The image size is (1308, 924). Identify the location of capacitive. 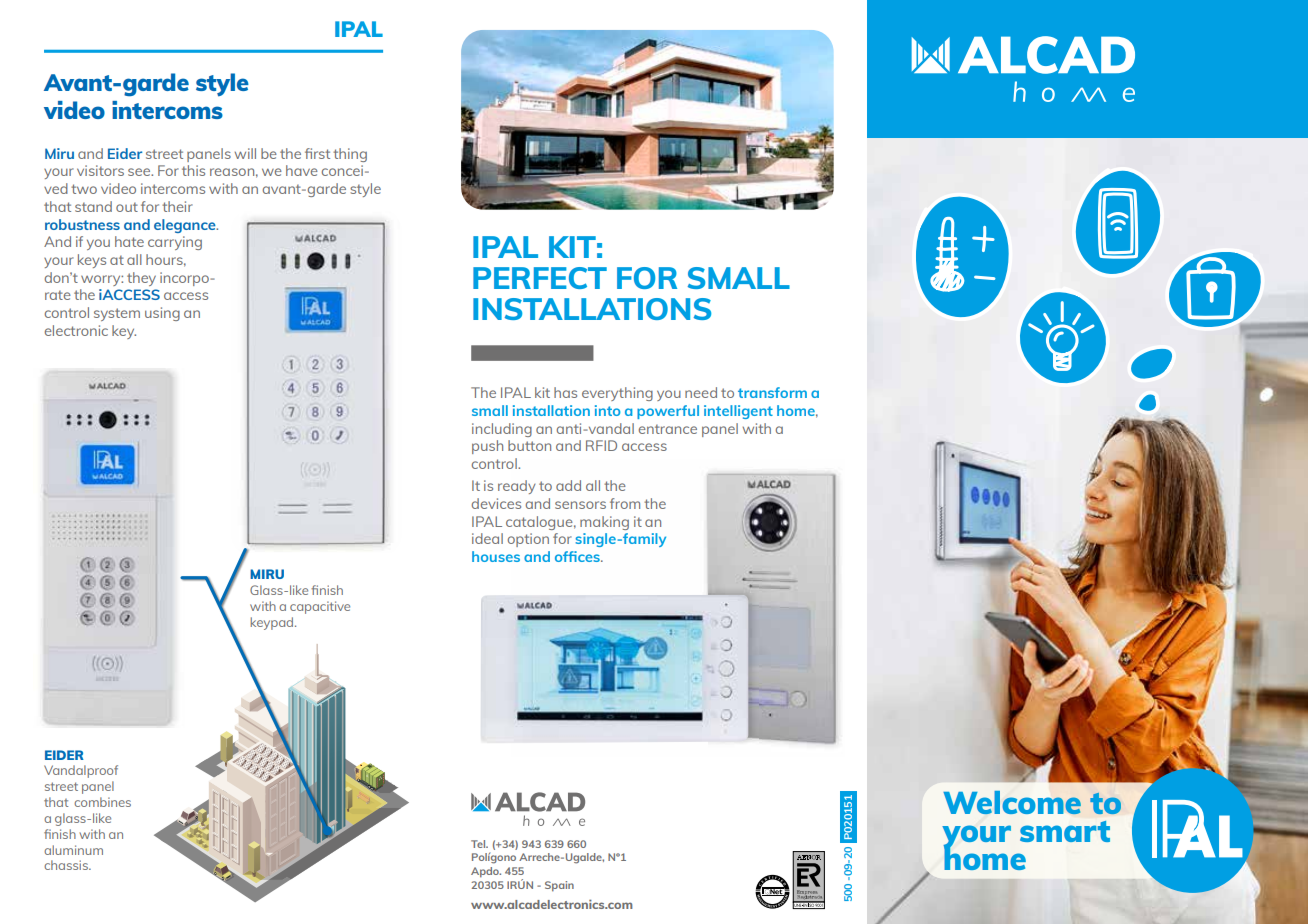
(320, 607).
